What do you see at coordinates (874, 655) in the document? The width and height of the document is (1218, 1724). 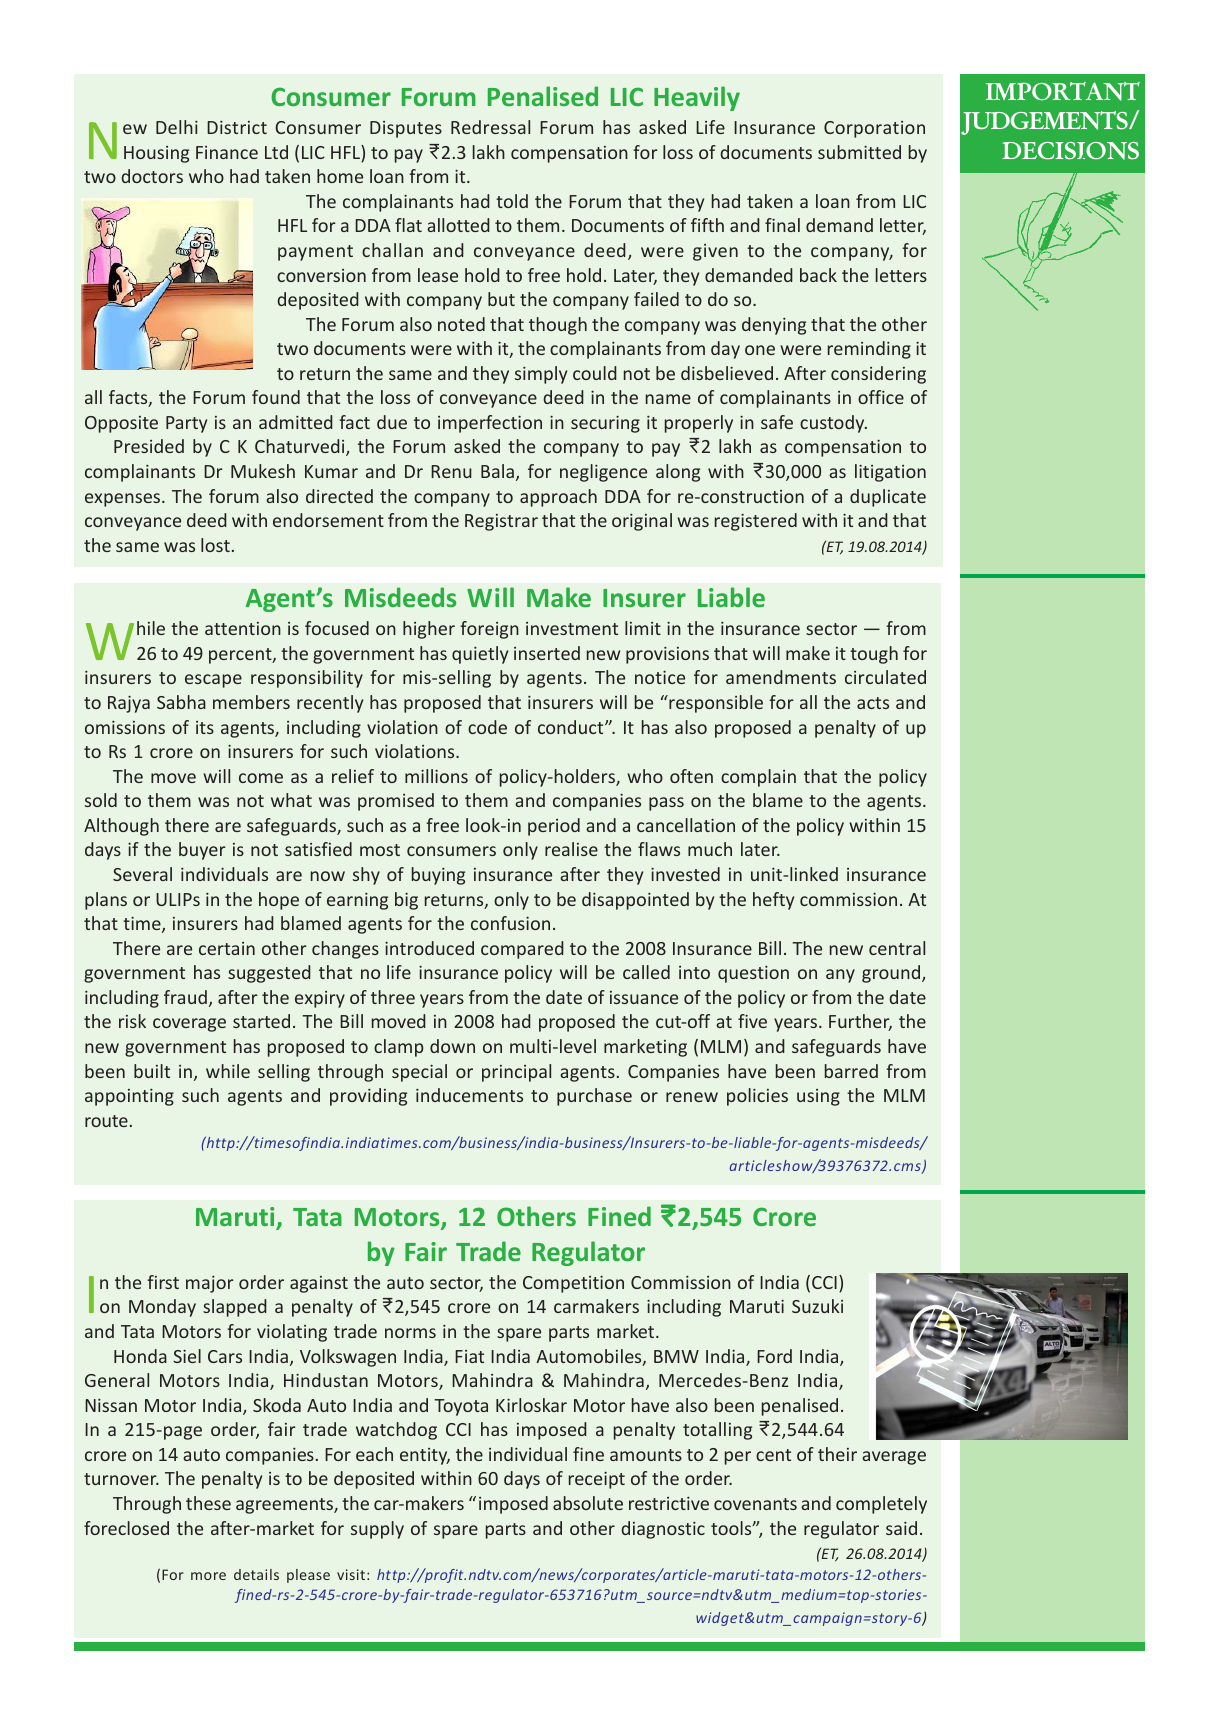 I see `tough` at bounding box center [874, 655].
